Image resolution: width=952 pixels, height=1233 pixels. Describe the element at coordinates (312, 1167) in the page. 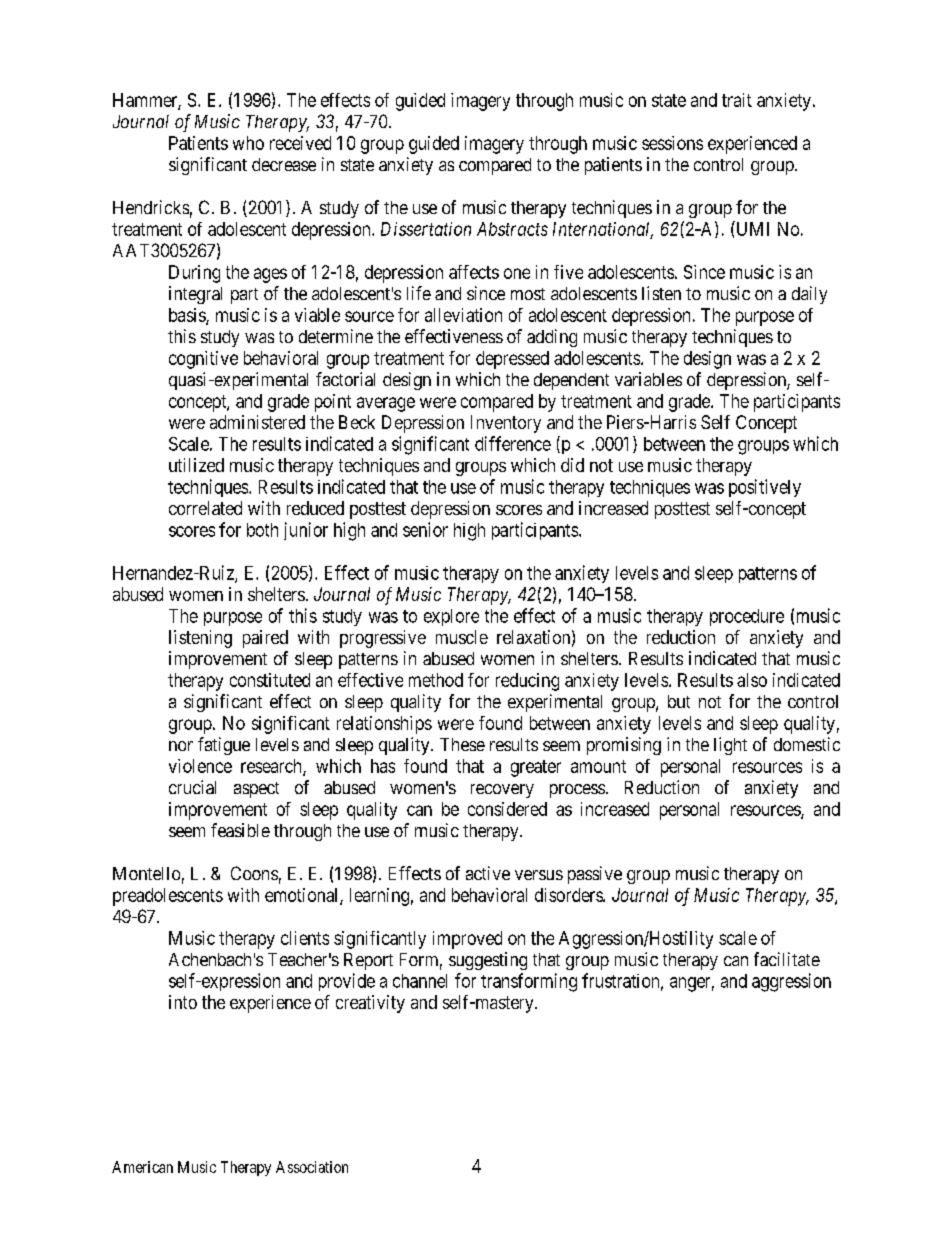

I see `Association` at that location.
